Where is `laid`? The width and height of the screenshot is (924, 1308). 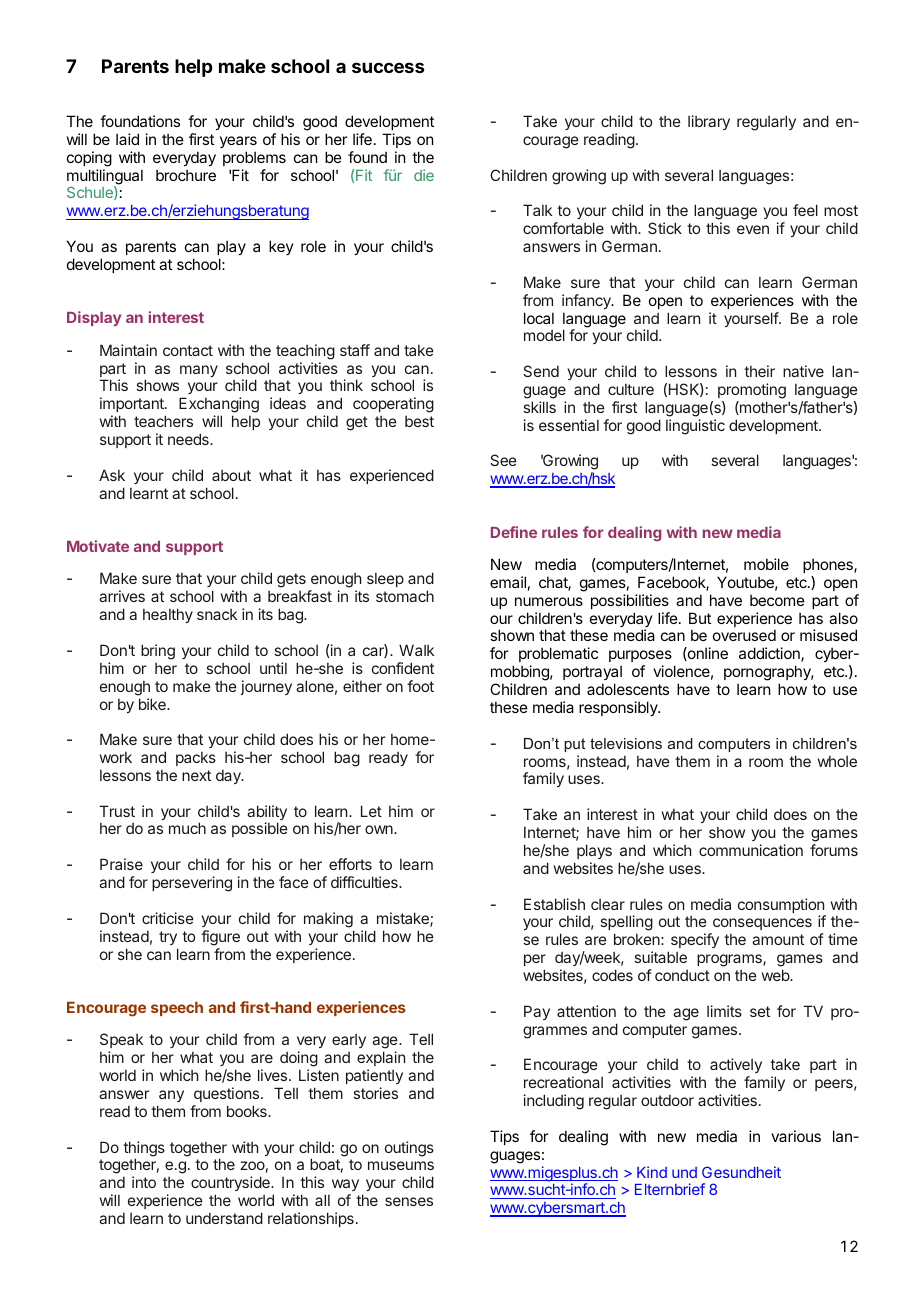 laid is located at coordinates (127, 139).
